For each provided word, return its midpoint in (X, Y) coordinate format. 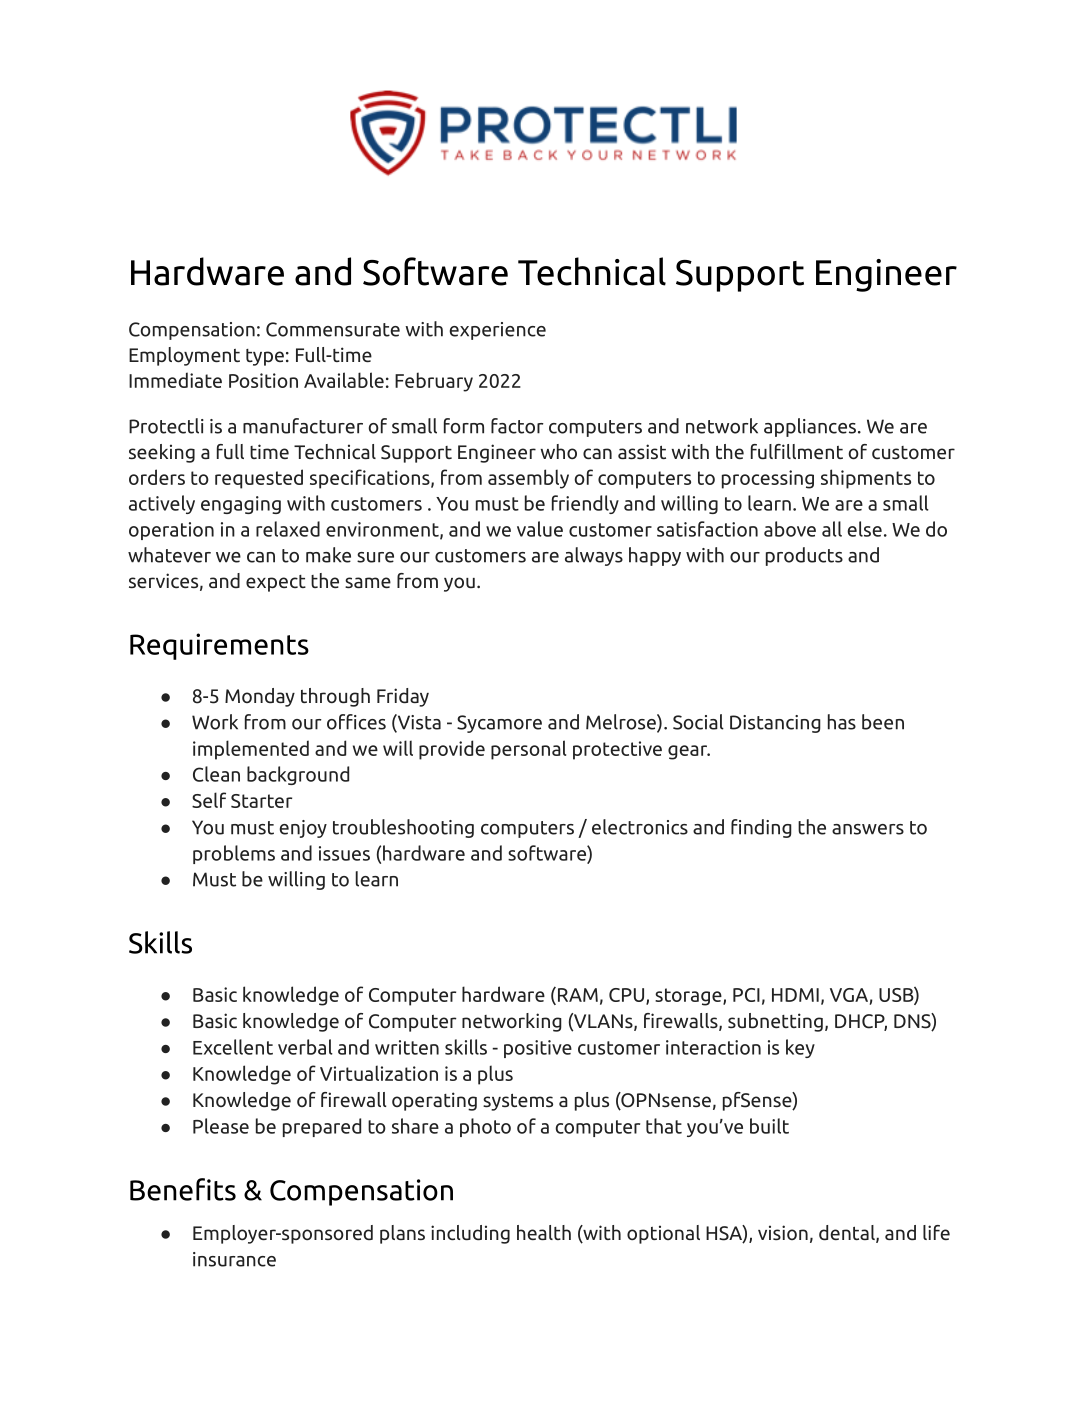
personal (528, 750)
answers (868, 829)
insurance (234, 1259)
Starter (261, 801)
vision (783, 1232)
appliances (811, 427)
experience (497, 331)
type (265, 357)
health (544, 1232)
